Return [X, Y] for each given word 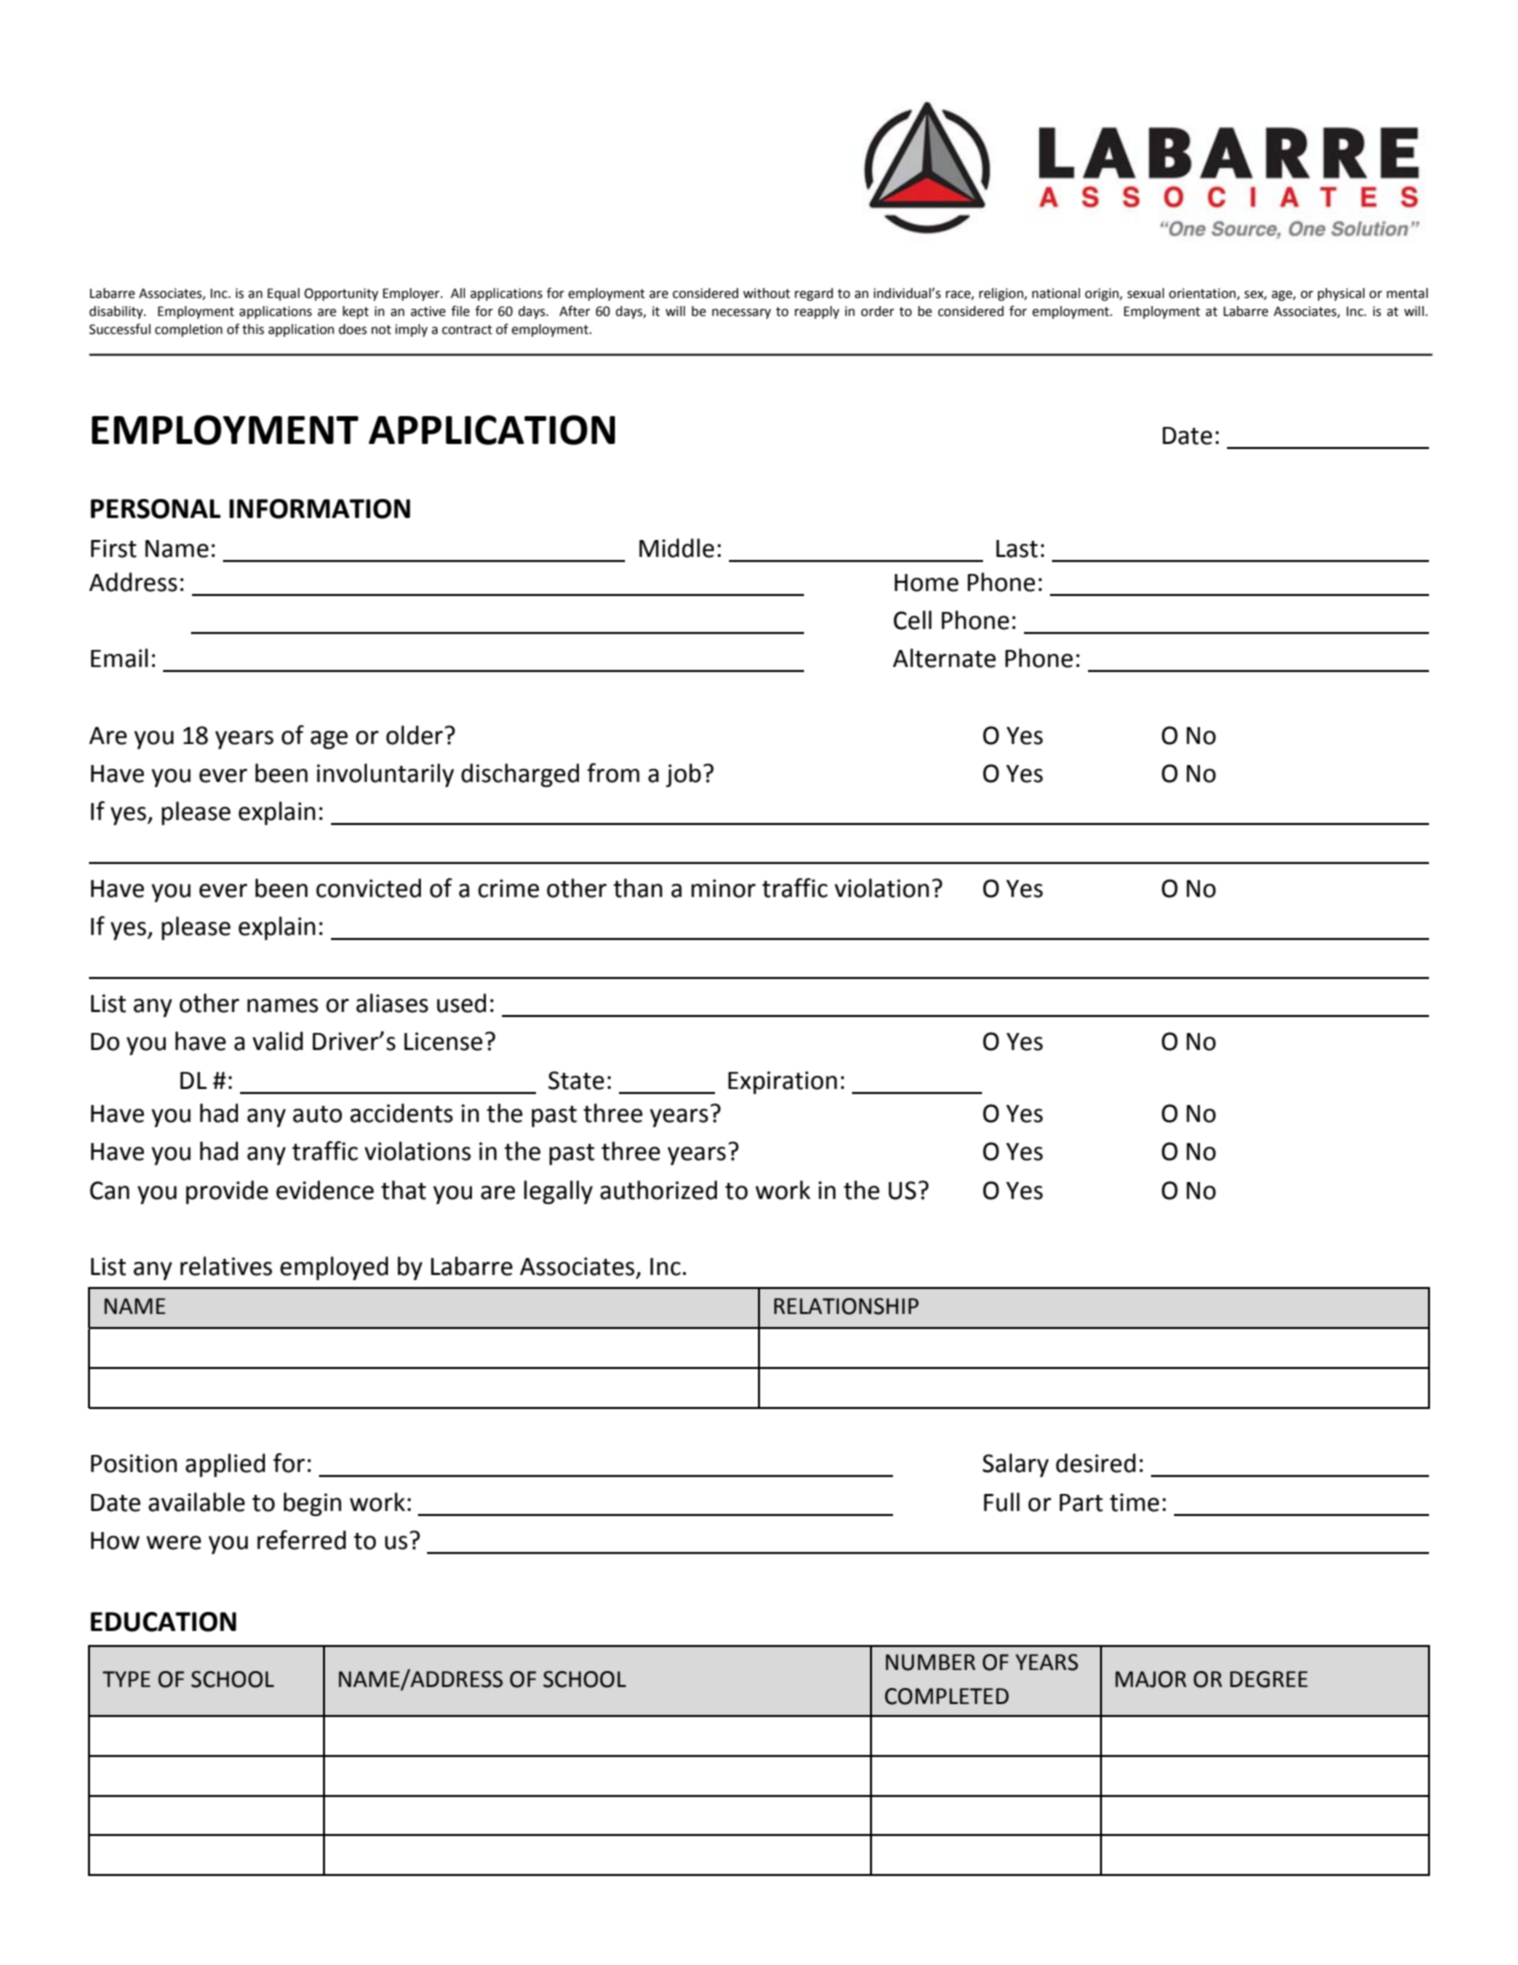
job [683, 775]
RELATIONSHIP [846, 1306]
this [253, 329]
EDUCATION [163, 1622]
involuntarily [385, 775]
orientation [1203, 294]
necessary [741, 313]
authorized [658, 1190]
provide [227, 1192]
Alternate [944, 658]
